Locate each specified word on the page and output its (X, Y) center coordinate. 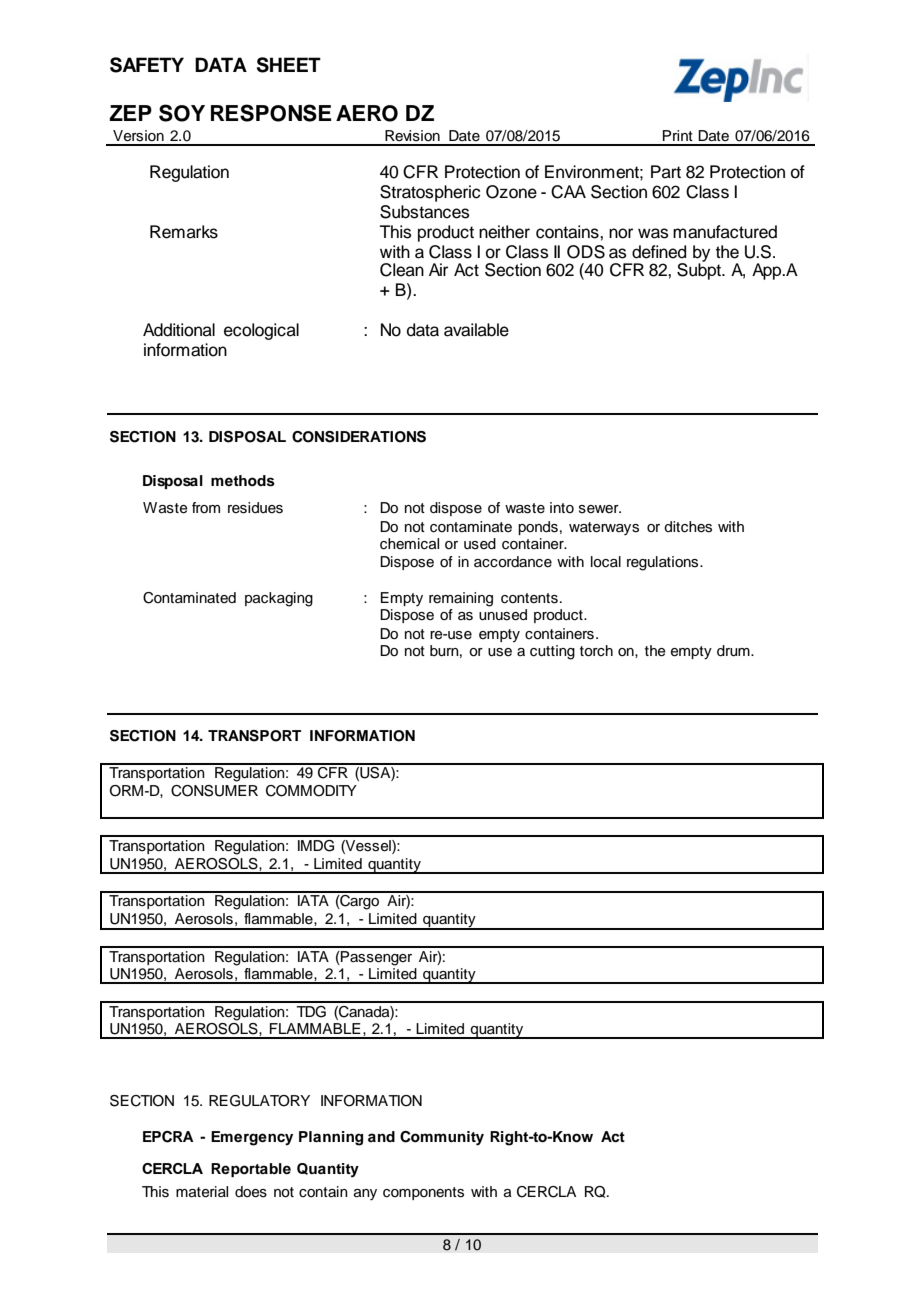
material (202, 1192)
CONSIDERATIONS (359, 437)
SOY (182, 113)
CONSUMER (214, 791)
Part (666, 172)
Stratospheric (430, 193)
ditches (688, 527)
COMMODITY (311, 791)
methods (243, 481)
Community (442, 1138)
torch (596, 651)
